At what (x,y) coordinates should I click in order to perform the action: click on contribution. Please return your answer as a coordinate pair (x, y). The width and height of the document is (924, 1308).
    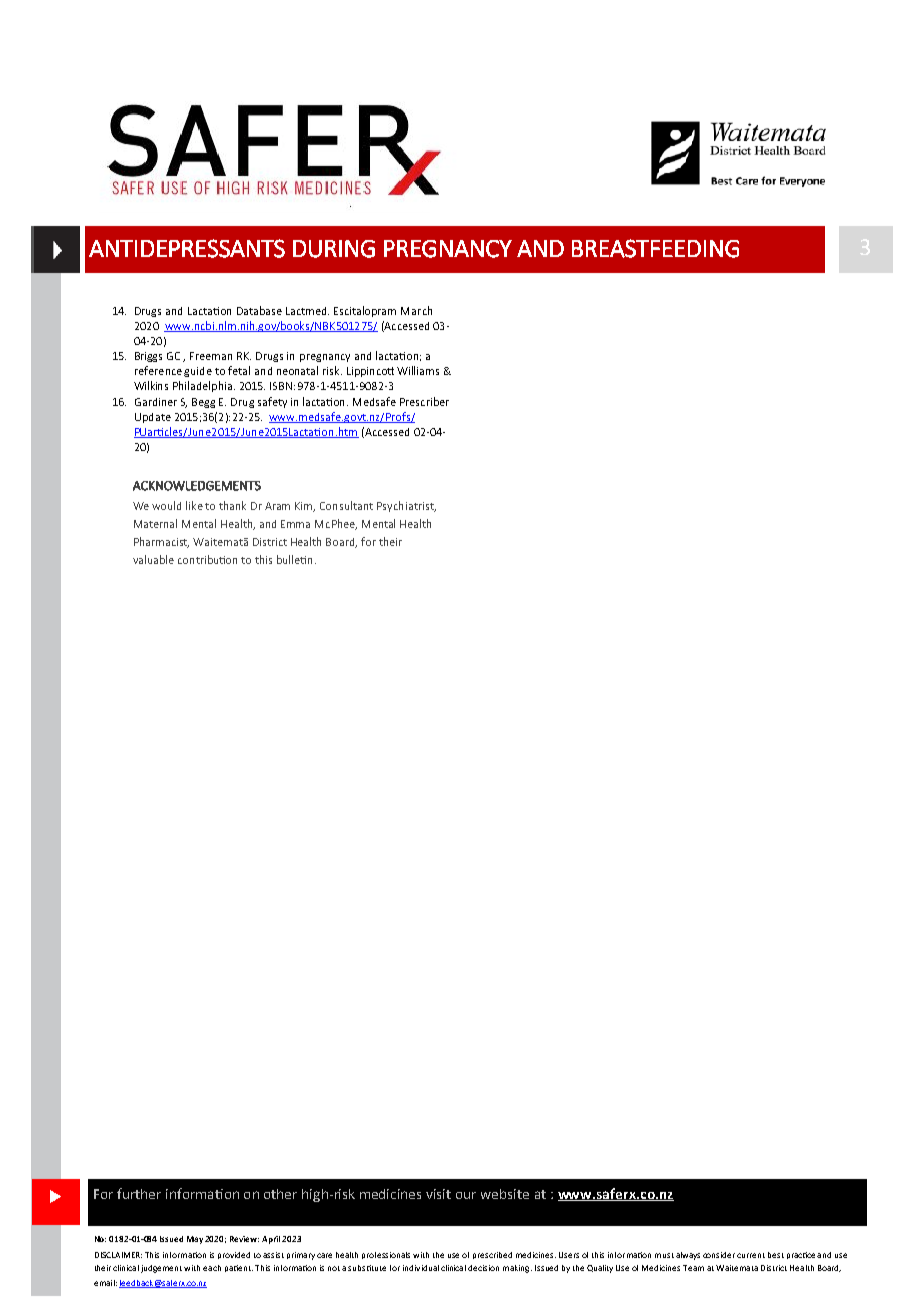
    Looking at the image, I should click on (207, 559).
